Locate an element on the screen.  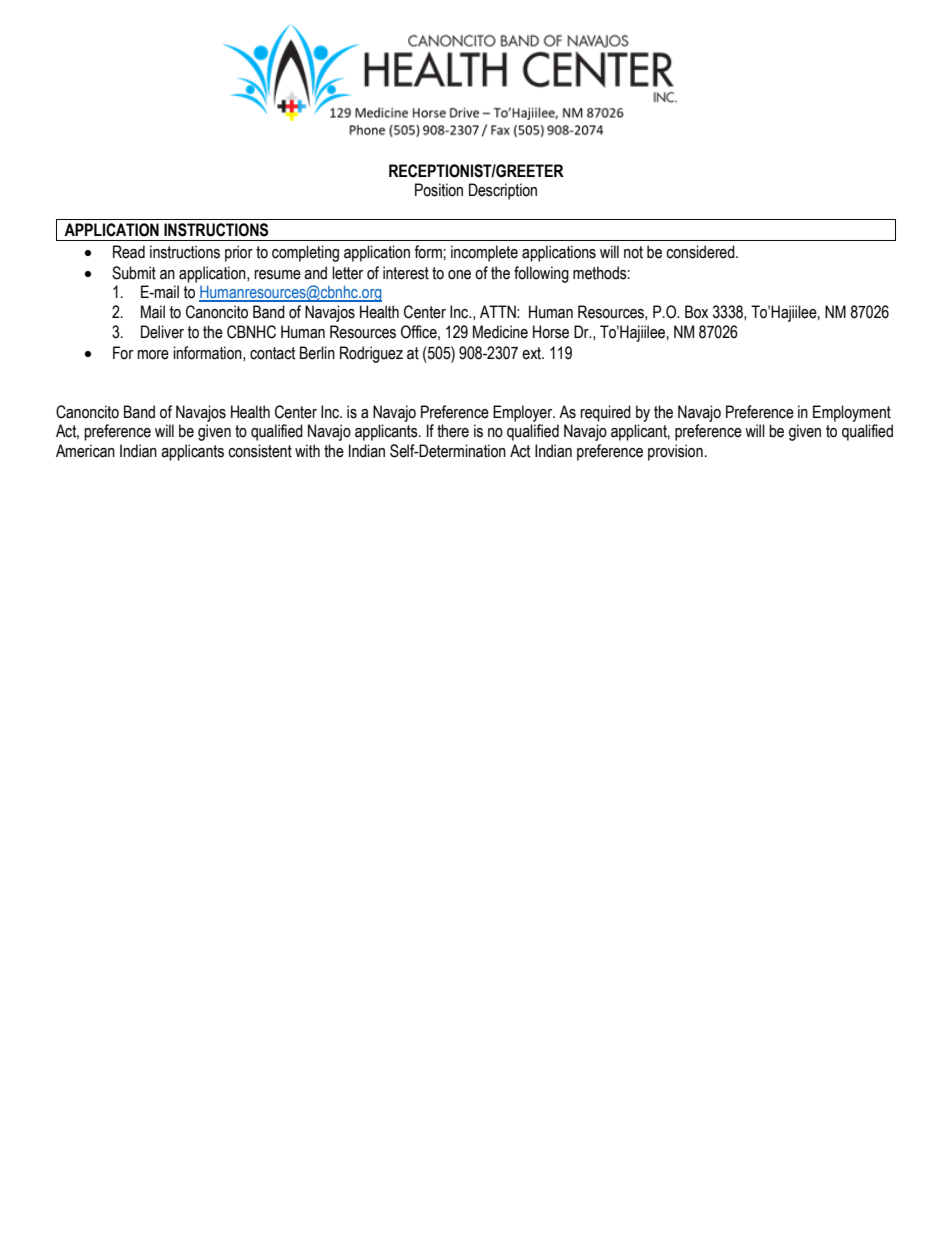
provision is located at coordinates (675, 452).
